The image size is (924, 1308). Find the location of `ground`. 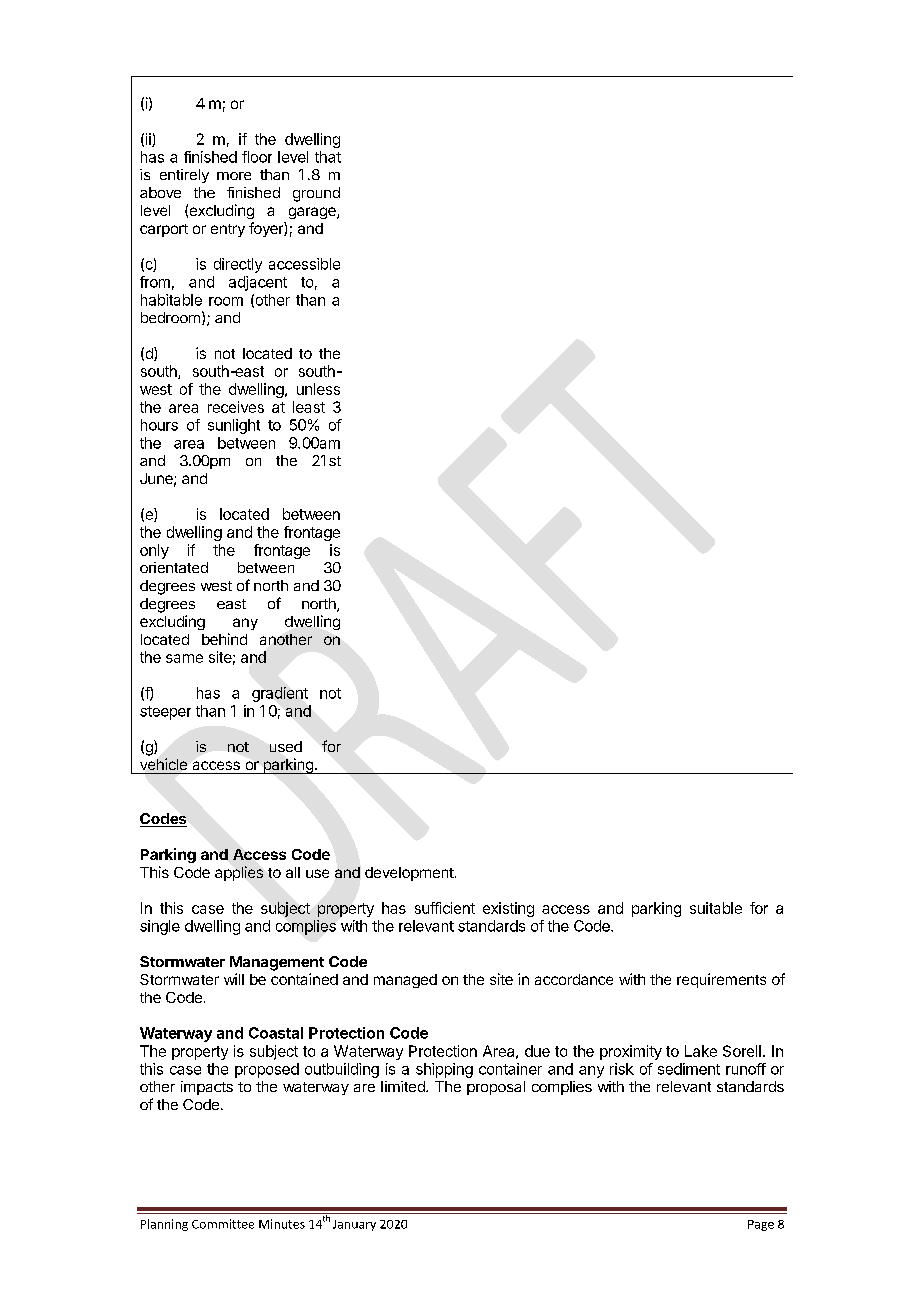

ground is located at coordinates (316, 194).
